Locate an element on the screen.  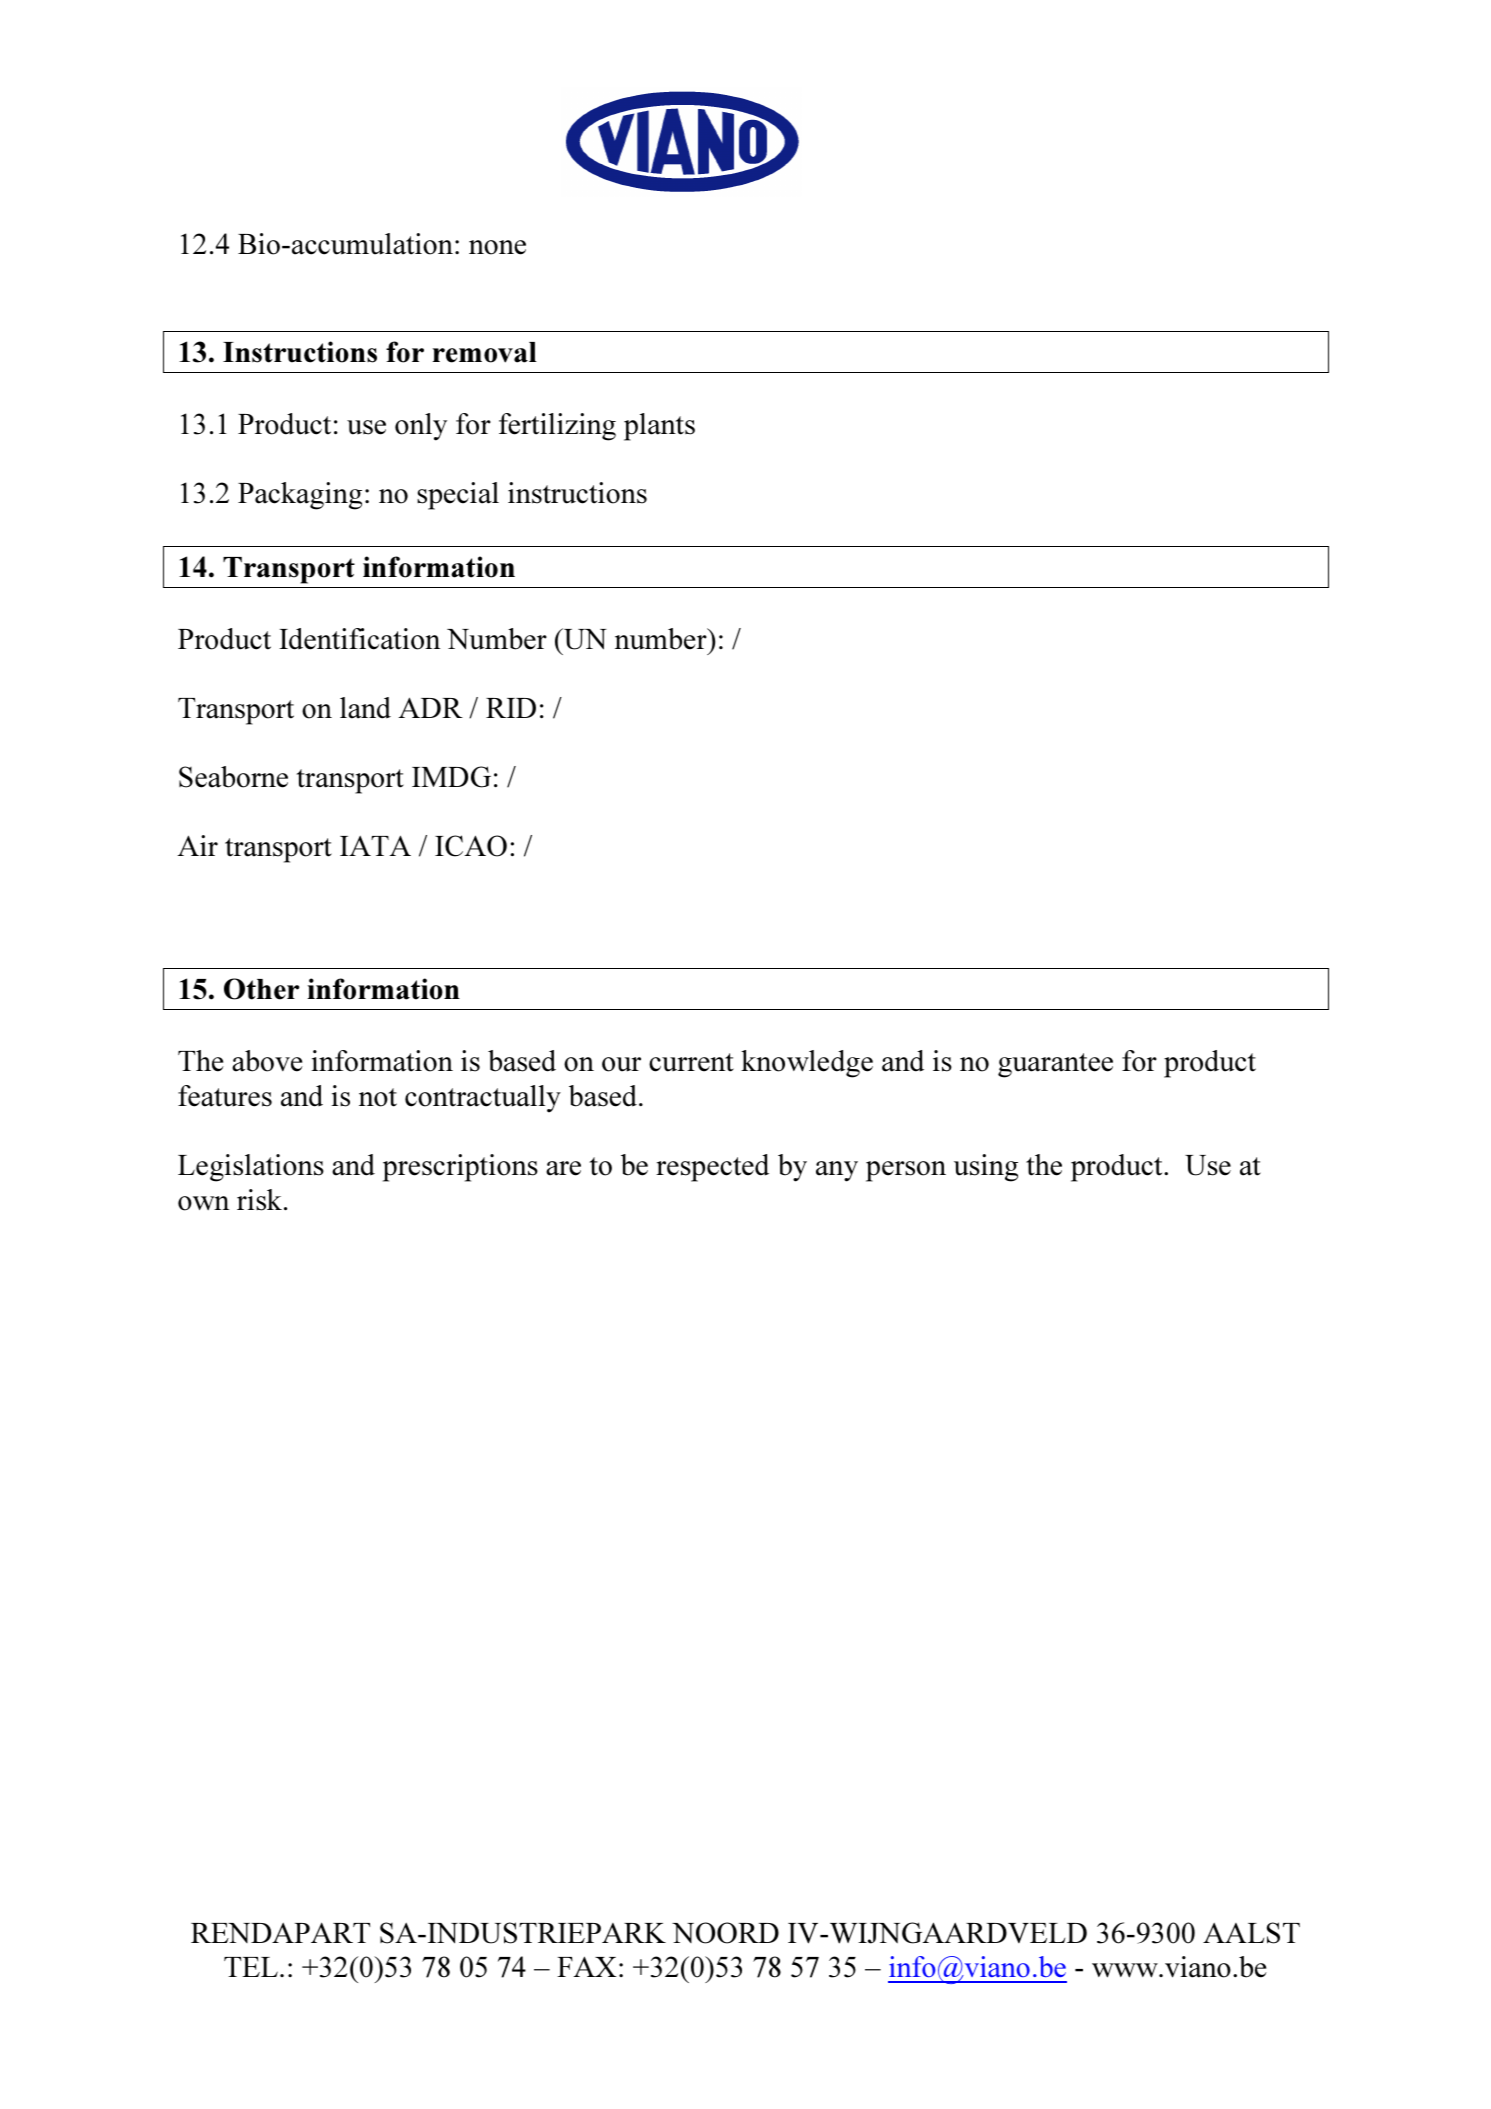
above is located at coordinates (267, 1061).
